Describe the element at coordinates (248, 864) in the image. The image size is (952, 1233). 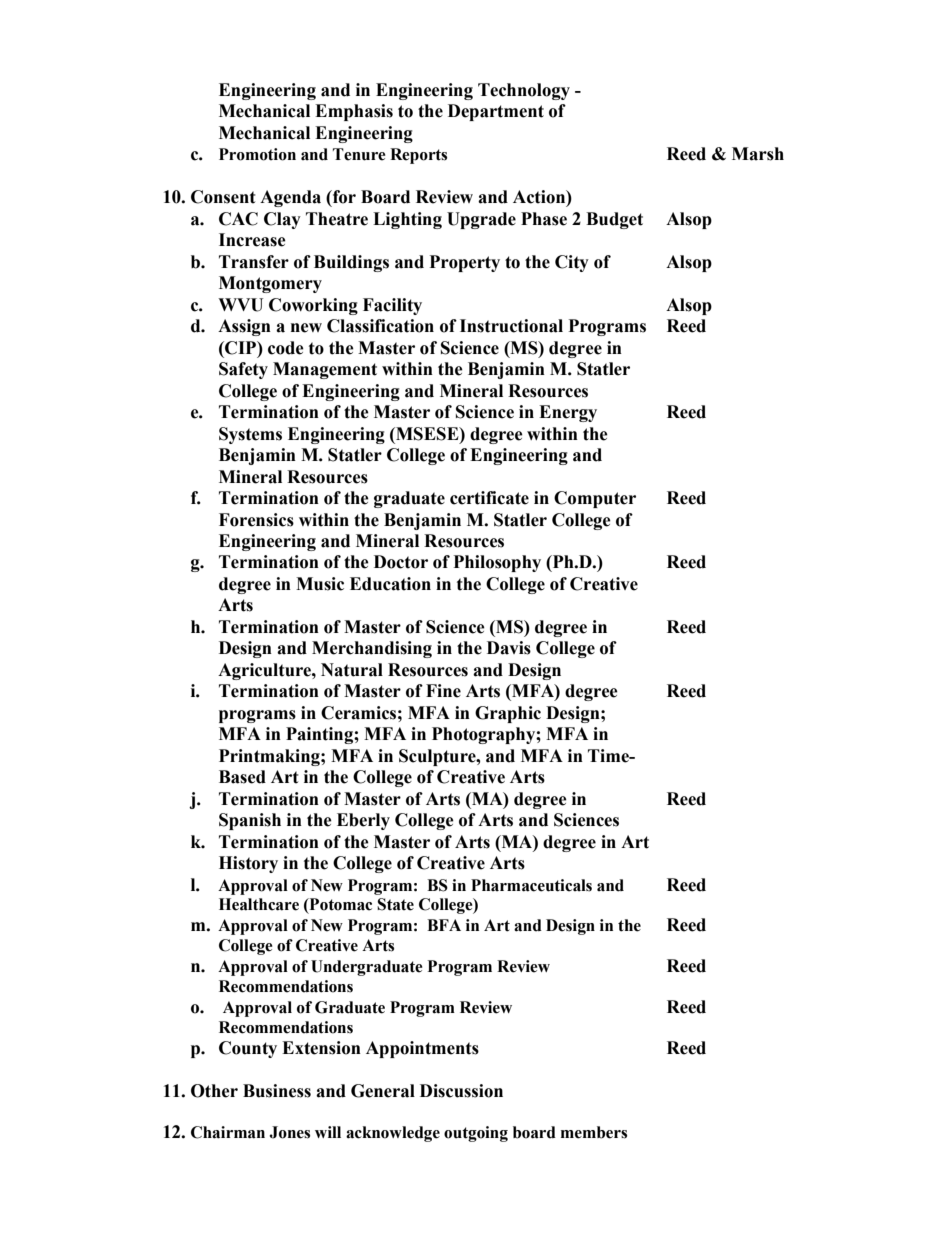
I see `History` at that location.
